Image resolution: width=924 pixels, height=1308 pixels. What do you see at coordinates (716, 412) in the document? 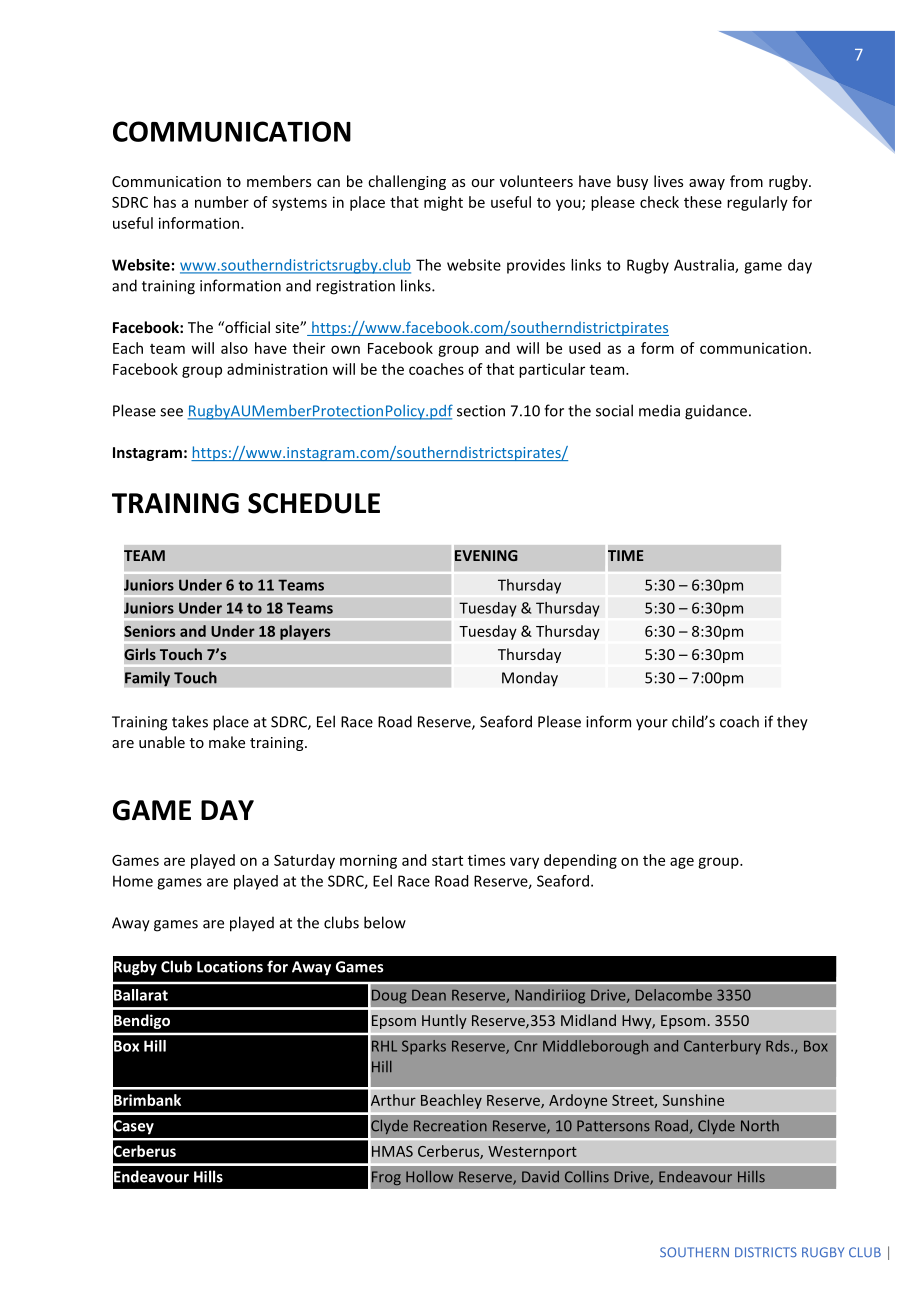
I see `guidance` at bounding box center [716, 412].
